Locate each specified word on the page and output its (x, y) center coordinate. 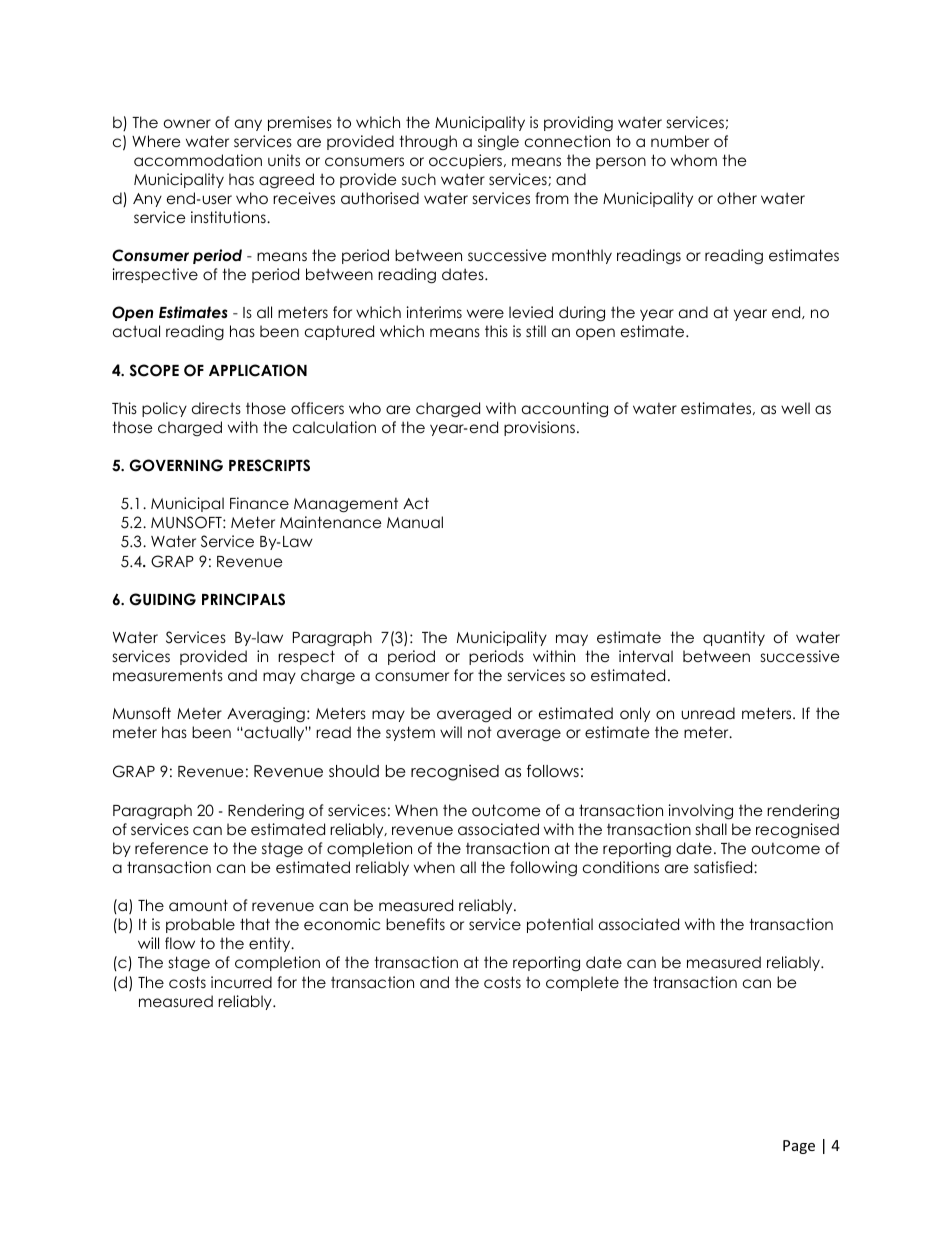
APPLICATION (258, 370)
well (795, 408)
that (255, 924)
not (480, 732)
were (485, 314)
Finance (259, 503)
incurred (241, 982)
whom (694, 160)
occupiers (465, 161)
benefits (415, 924)
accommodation (198, 160)
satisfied (724, 867)
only (635, 714)
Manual (415, 522)
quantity (734, 638)
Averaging (266, 715)
